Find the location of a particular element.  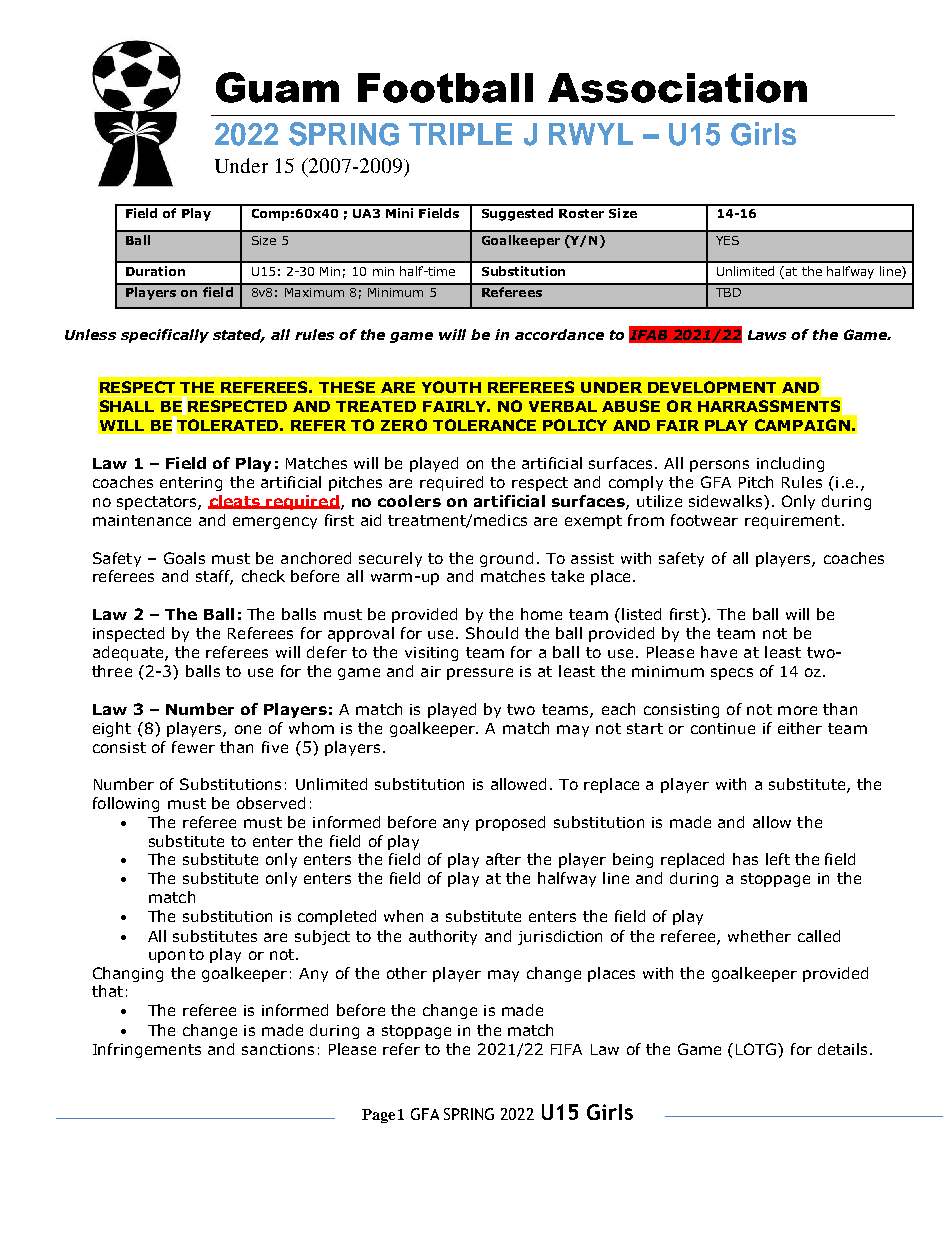

Association is located at coordinates (677, 88).
